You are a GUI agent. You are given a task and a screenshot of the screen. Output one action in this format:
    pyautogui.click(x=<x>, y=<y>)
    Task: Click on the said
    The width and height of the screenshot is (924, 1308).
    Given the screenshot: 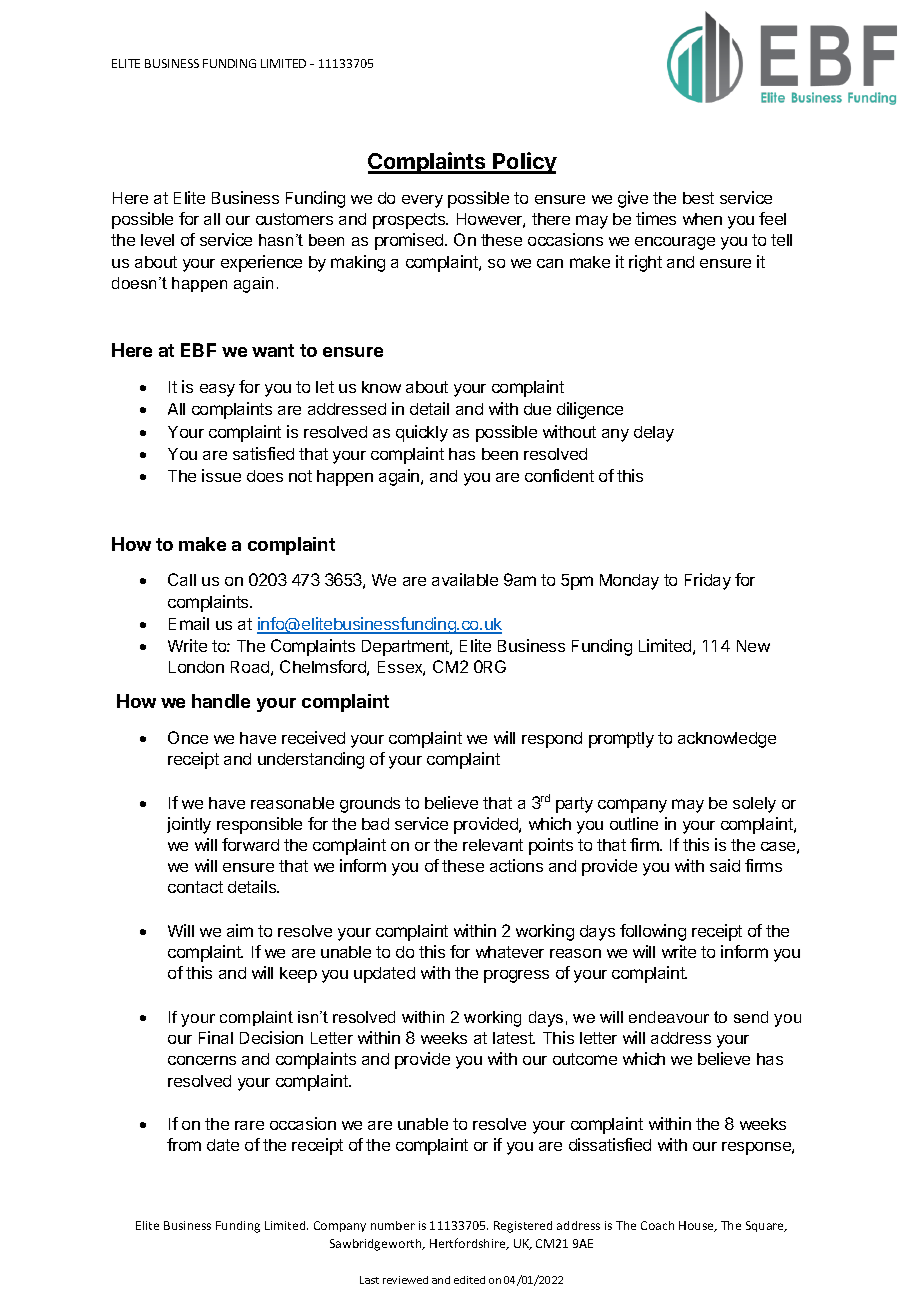 What is the action you would take?
    pyautogui.click(x=725, y=865)
